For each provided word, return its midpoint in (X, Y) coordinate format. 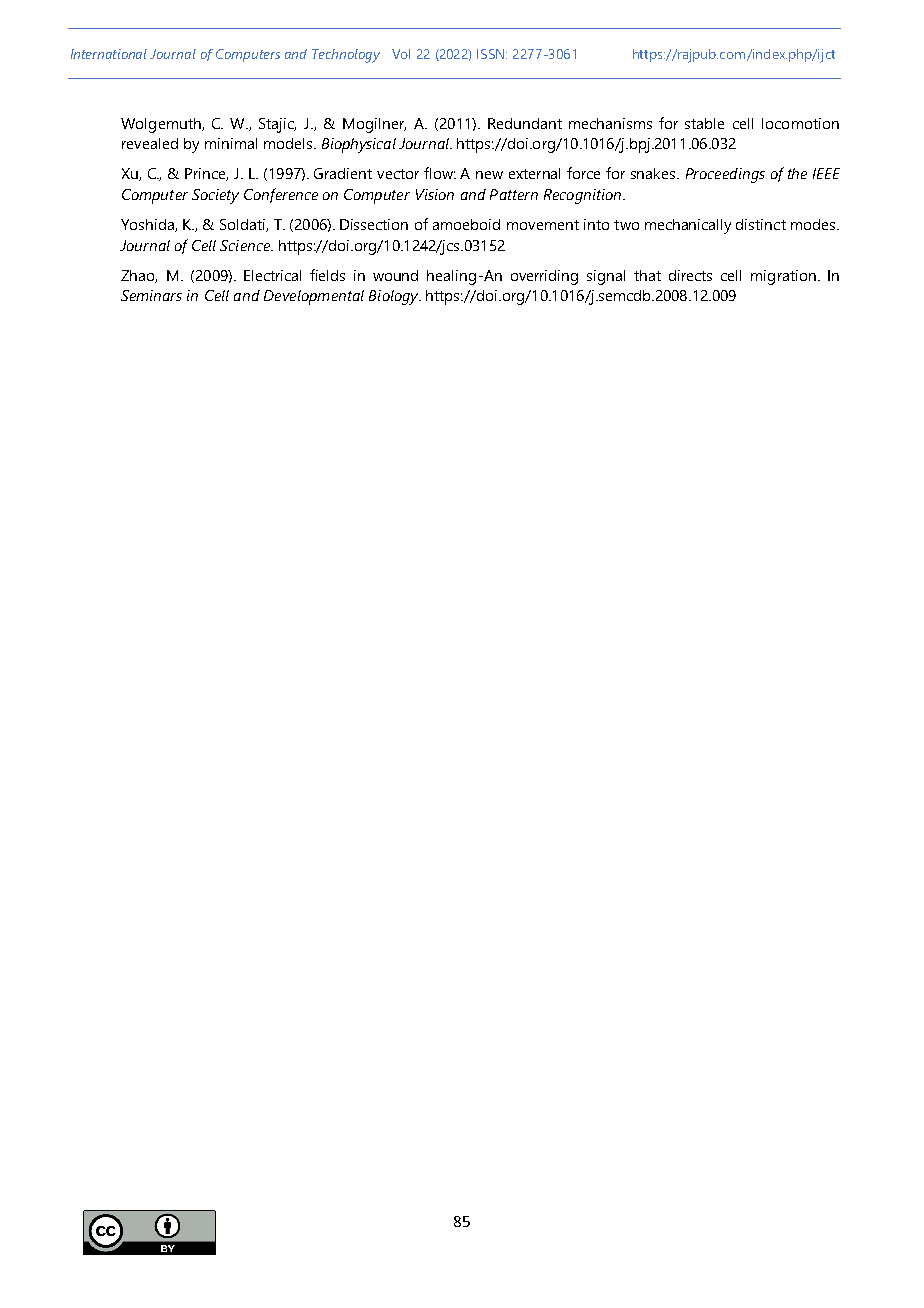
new (489, 175)
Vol (401, 54)
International (109, 54)
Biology (395, 297)
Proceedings (725, 175)
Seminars (151, 295)
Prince (206, 174)
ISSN (492, 54)
